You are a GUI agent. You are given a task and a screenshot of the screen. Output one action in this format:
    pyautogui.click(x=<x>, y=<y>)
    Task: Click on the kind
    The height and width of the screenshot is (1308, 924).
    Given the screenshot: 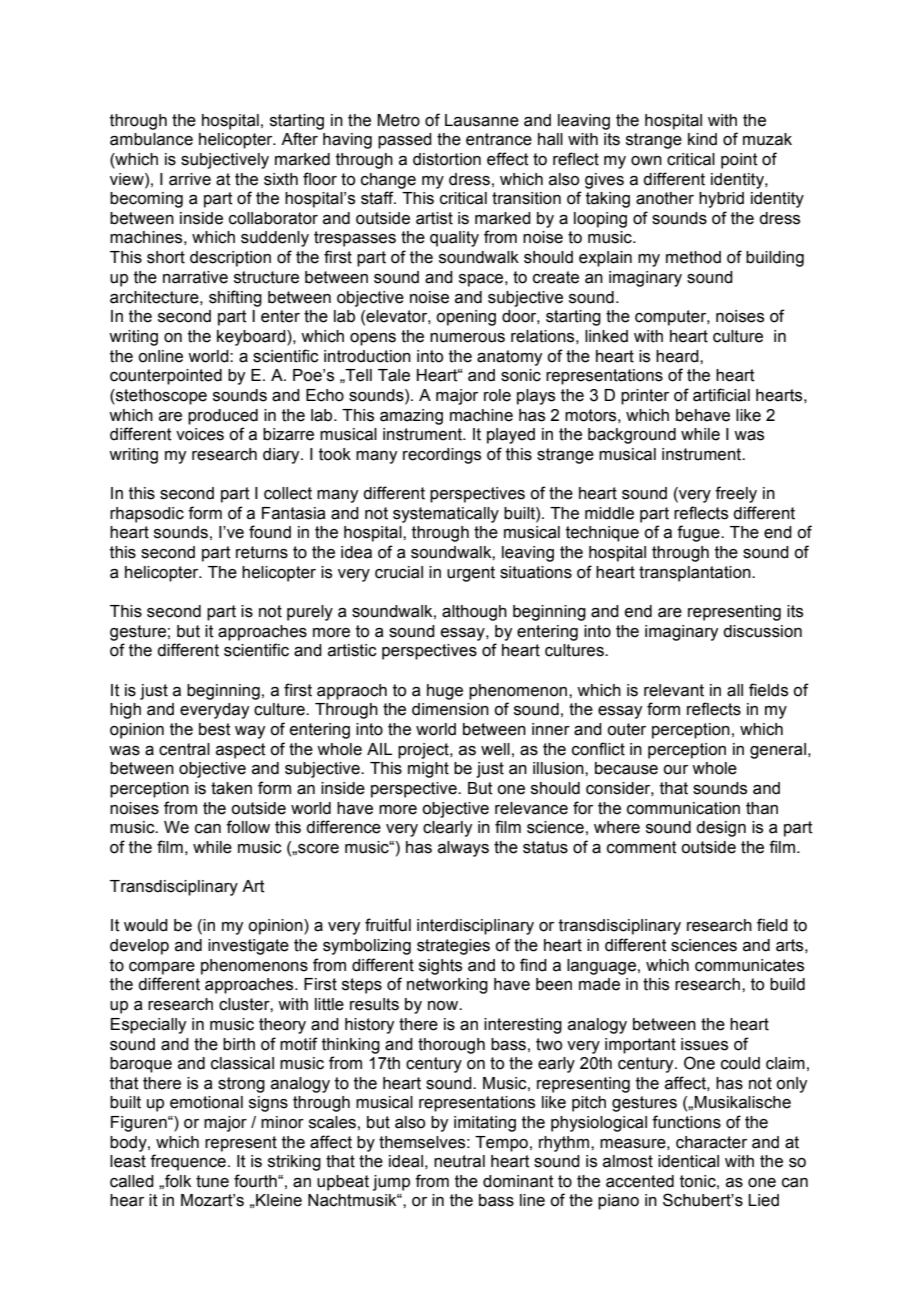 What is the action you would take?
    pyautogui.click(x=702, y=139)
